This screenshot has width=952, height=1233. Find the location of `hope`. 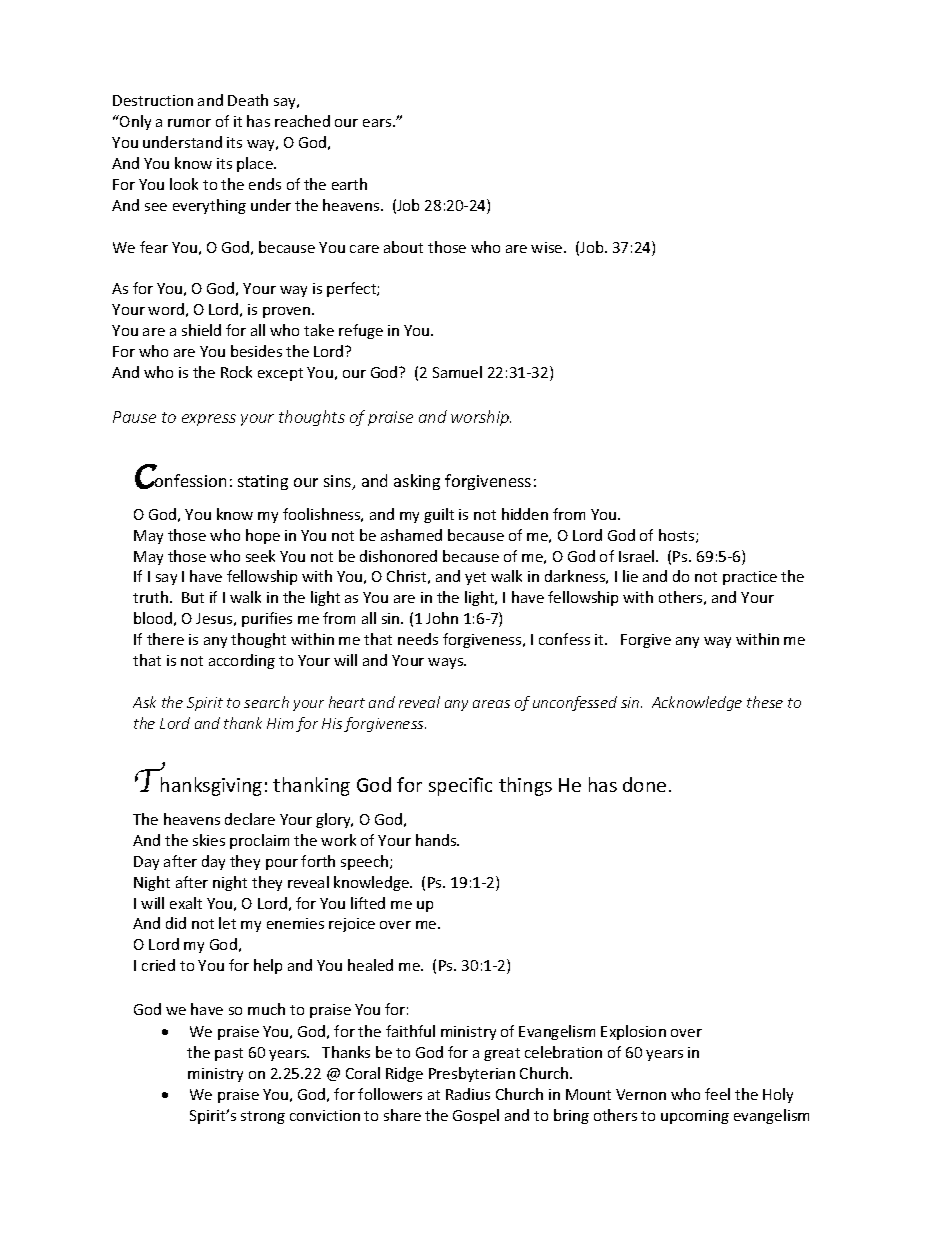

hope is located at coordinates (263, 536).
